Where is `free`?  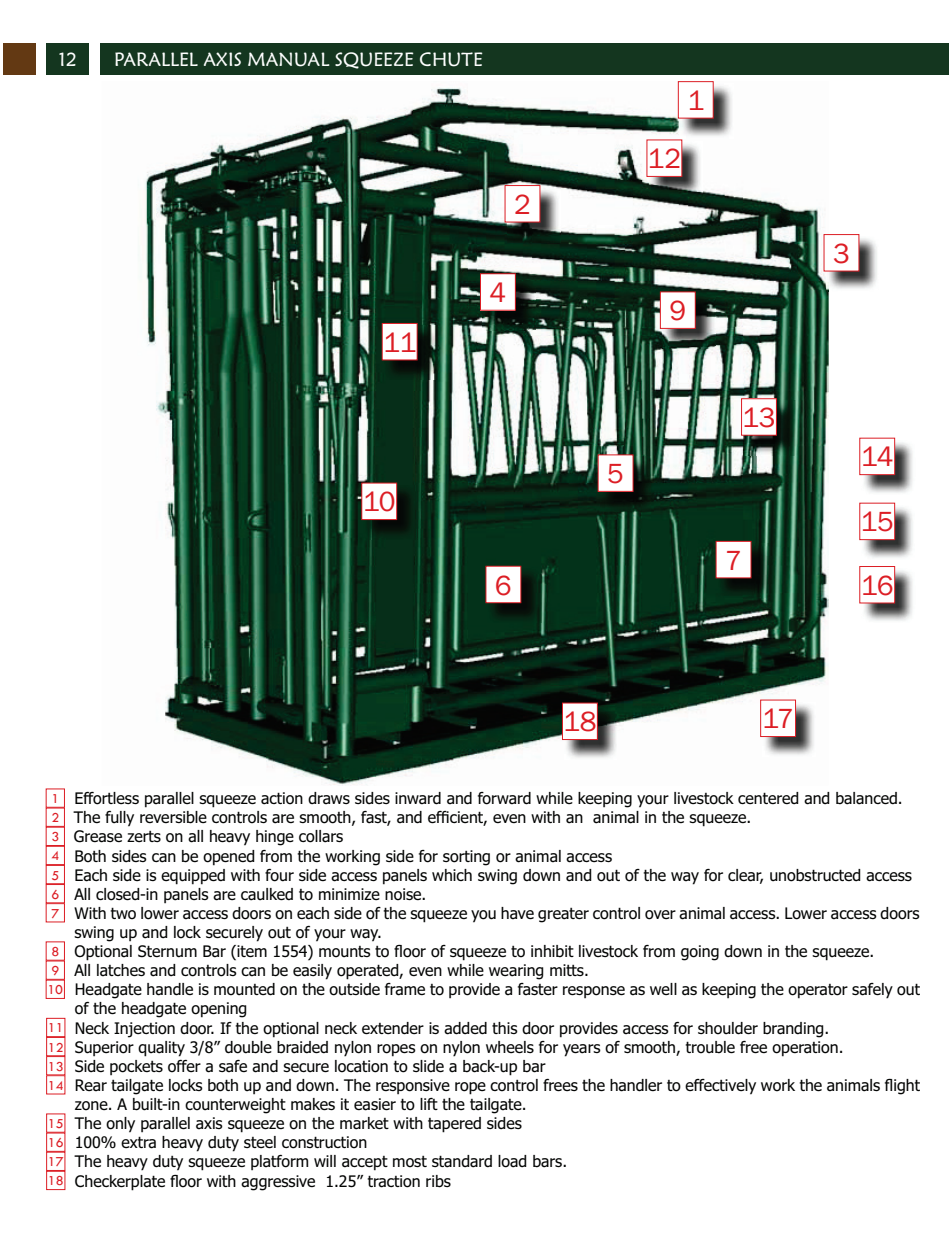
free is located at coordinates (753, 1047).
